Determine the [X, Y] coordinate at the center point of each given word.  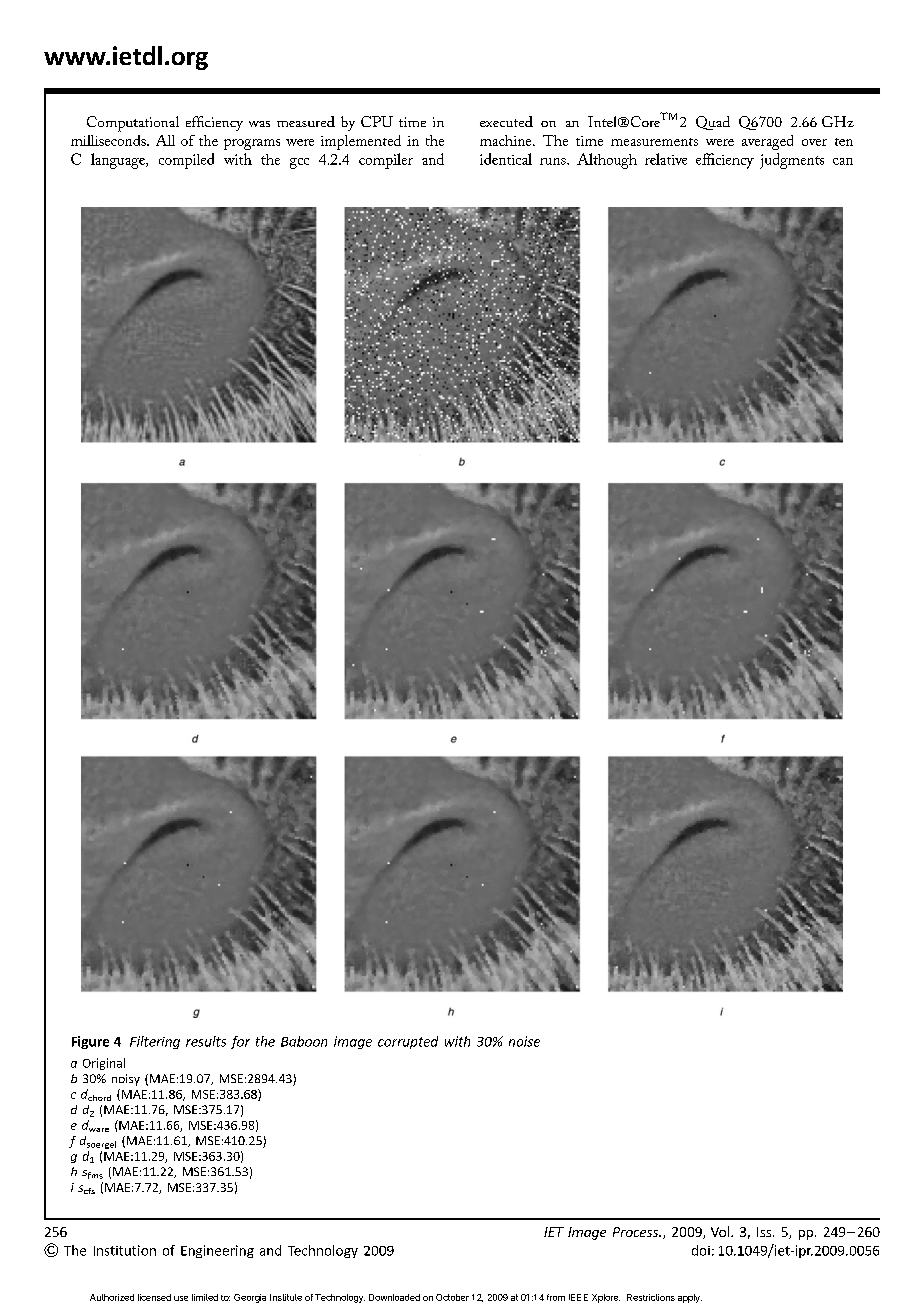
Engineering [217, 1251]
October [452, 1297]
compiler [386, 161]
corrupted [408, 1042]
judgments [792, 161]
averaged [767, 142]
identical [506, 159]
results [206, 1041]
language [119, 161]
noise [524, 1041]
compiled [186, 161]
